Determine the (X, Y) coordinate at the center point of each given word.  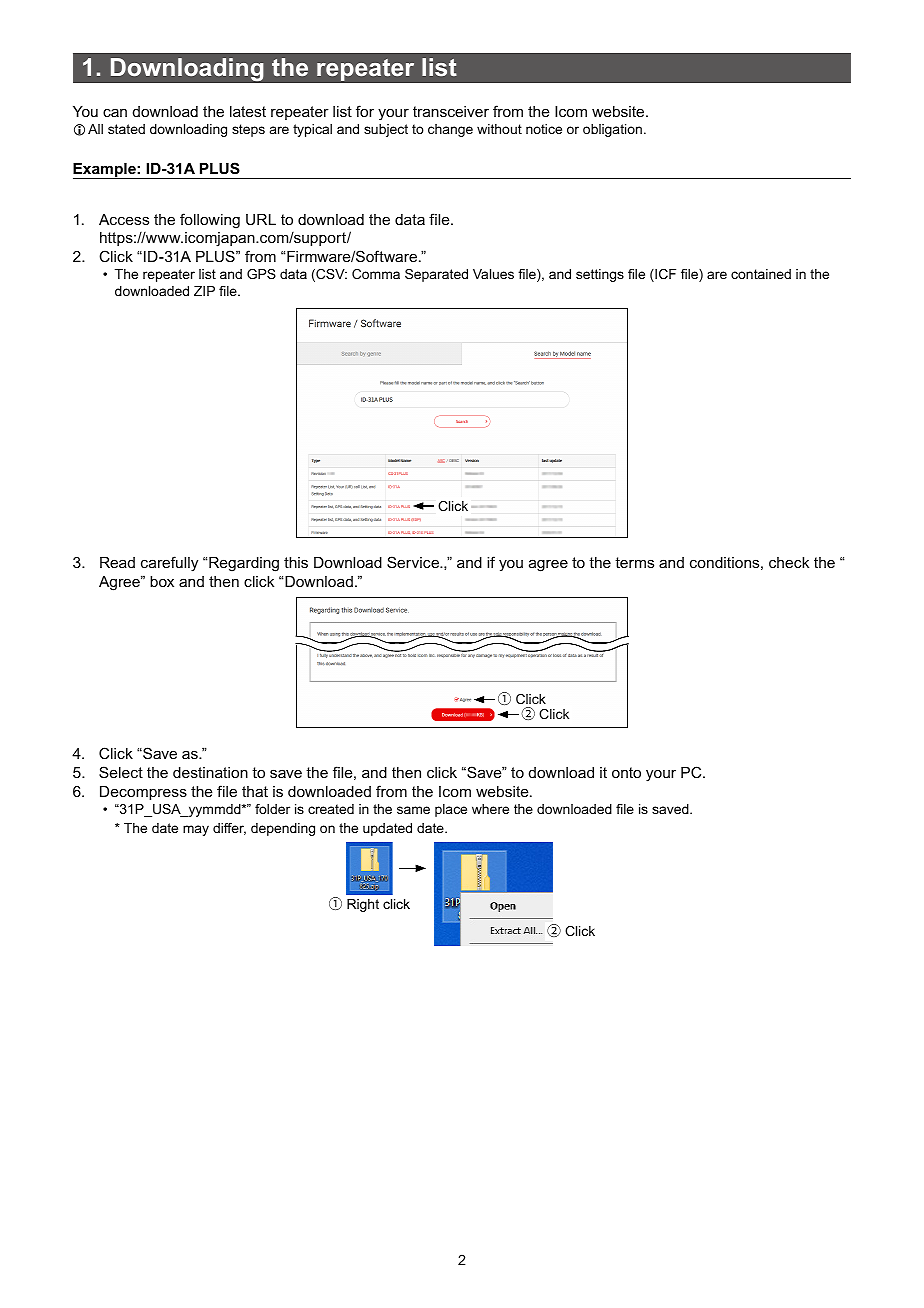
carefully (169, 564)
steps (248, 130)
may (196, 830)
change (450, 130)
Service (414, 562)
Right (363, 905)
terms (634, 562)
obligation (612, 130)
